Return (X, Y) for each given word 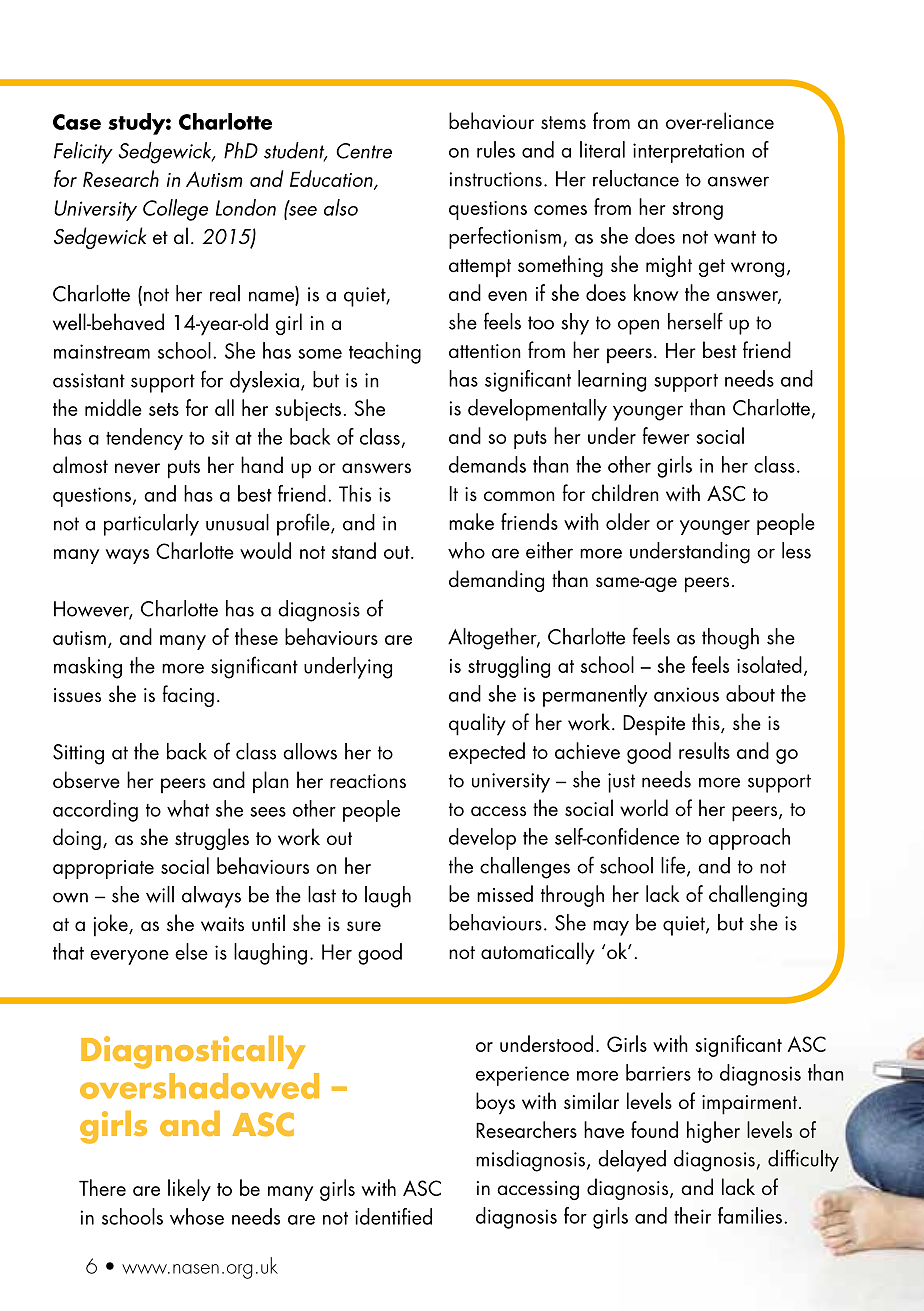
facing (188, 696)
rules (496, 149)
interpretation (688, 153)
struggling (509, 667)
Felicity (83, 153)
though (730, 639)
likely (189, 1190)
